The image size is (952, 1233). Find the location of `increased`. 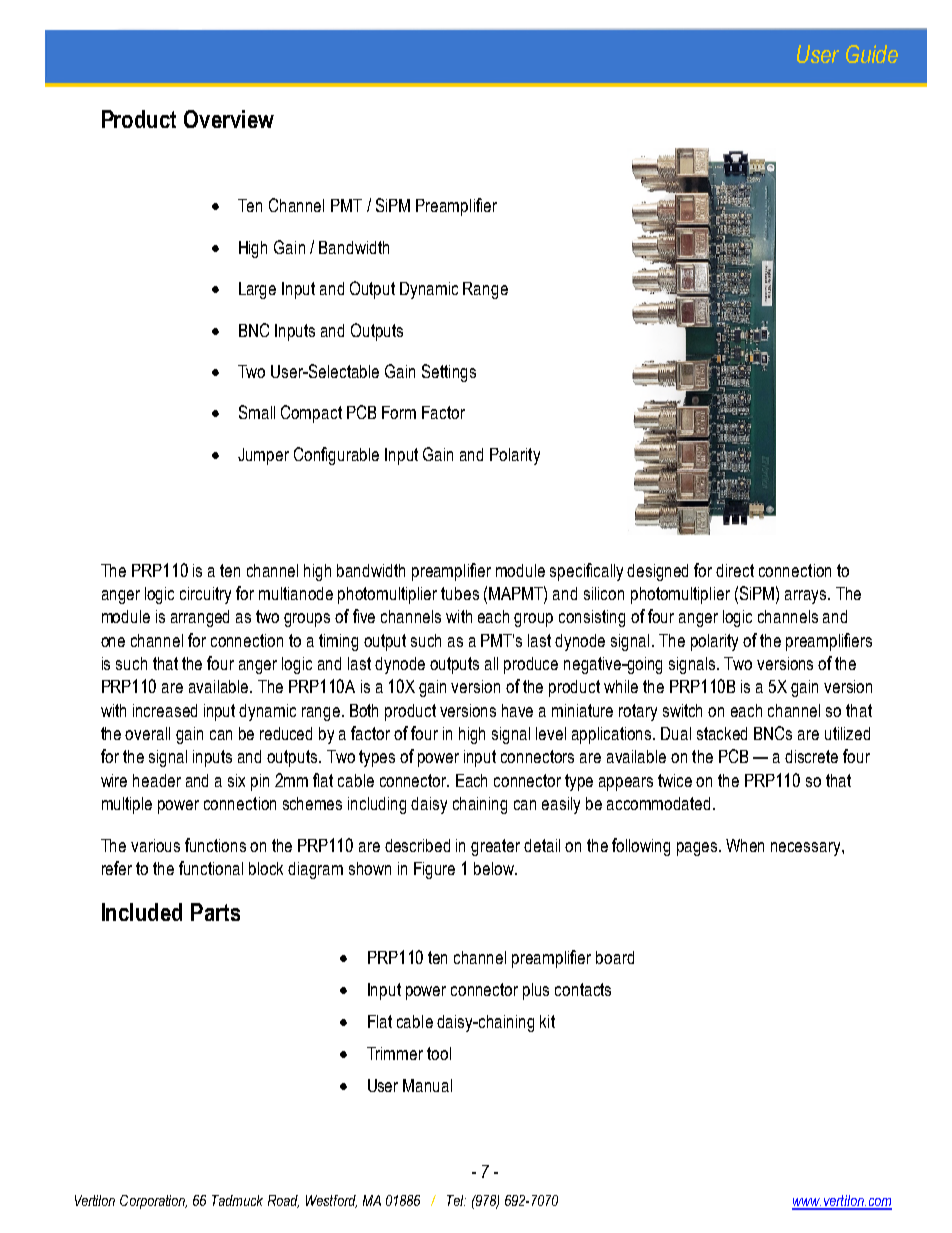

increased is located at coordinates (165, 710).
